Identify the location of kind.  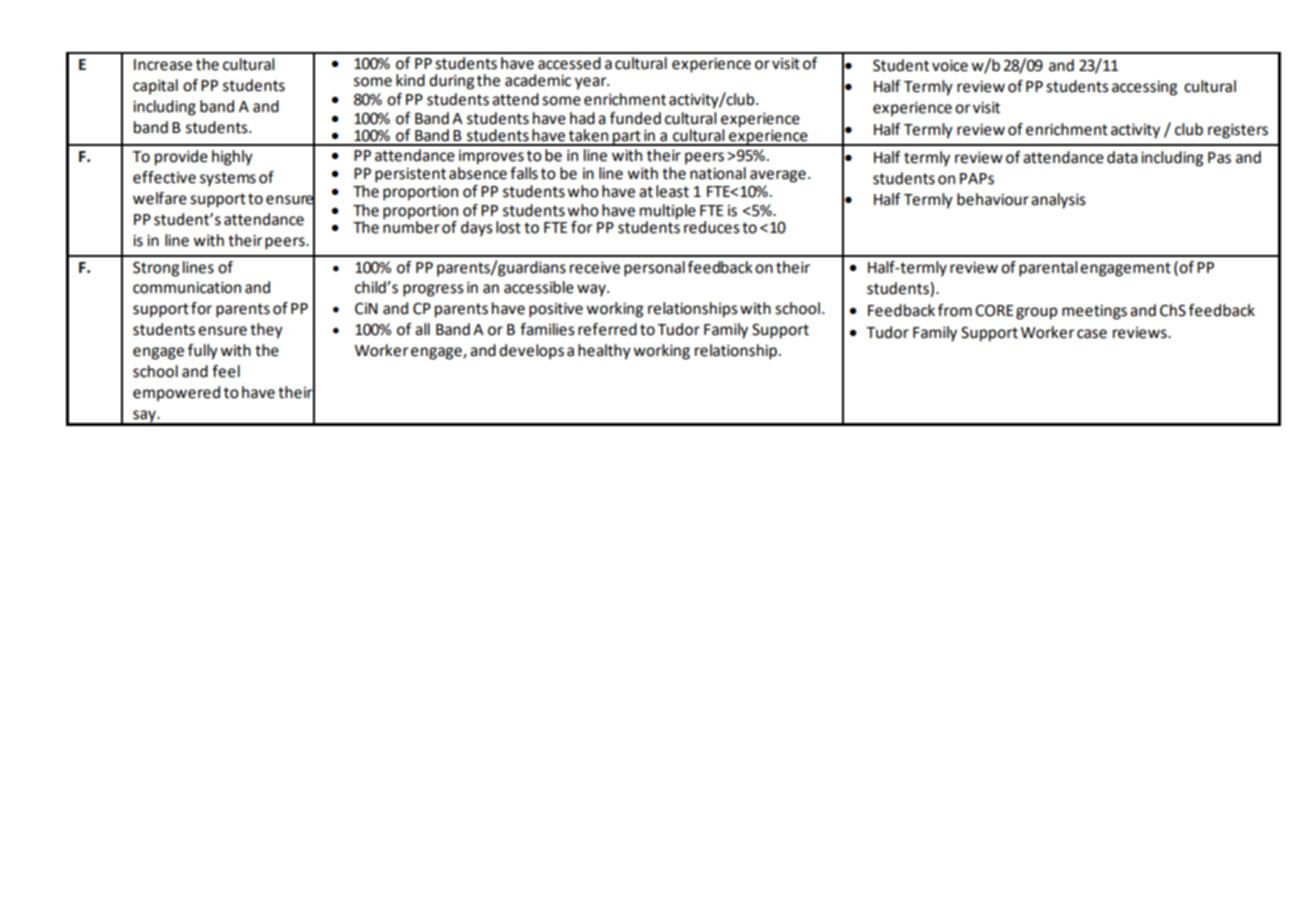
(410, 80).
